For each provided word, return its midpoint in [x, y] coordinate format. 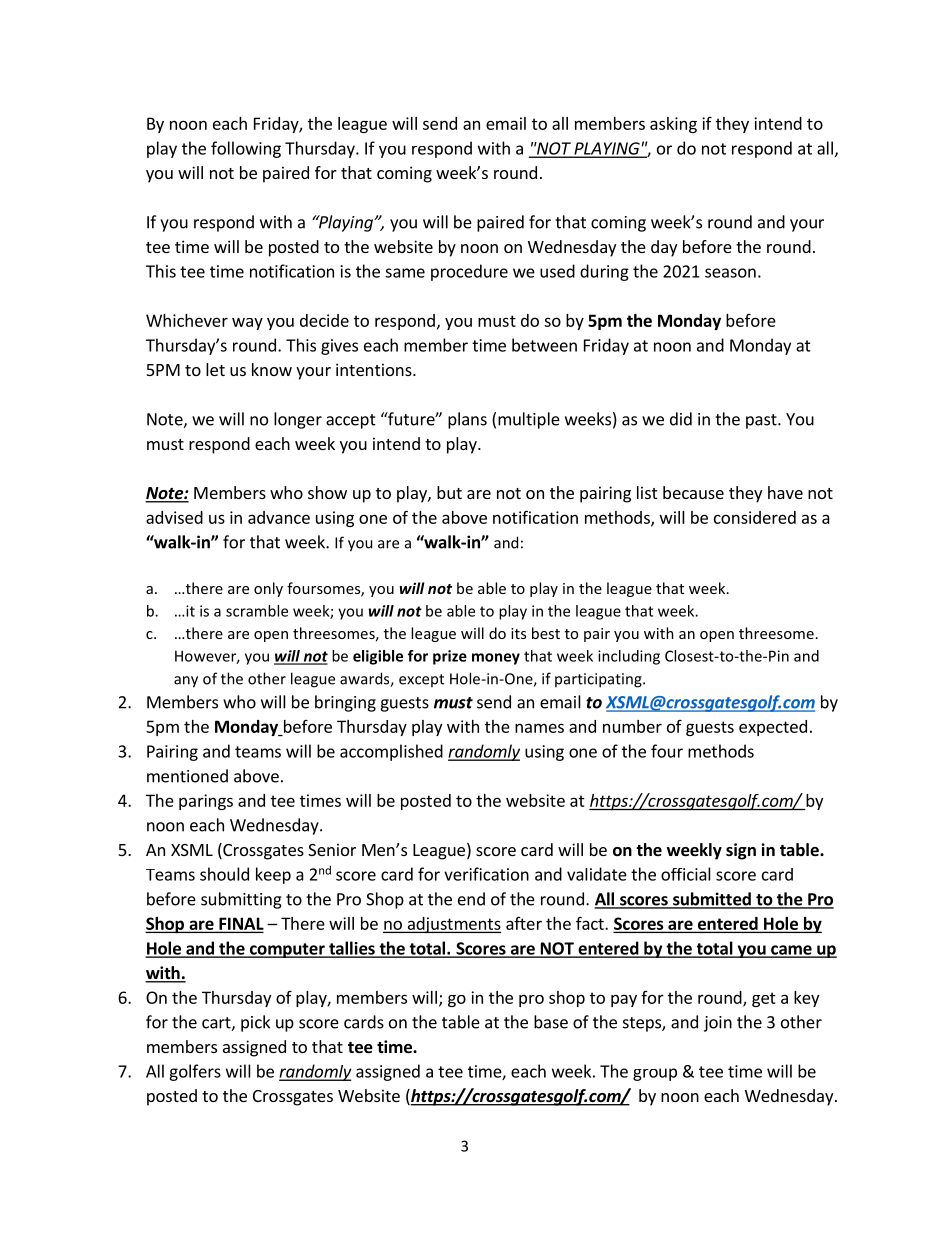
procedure [469, 272]
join [718, 1024]
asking [673, 125]
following [246, 149]
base [551, 1022]
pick [255, 1023]
